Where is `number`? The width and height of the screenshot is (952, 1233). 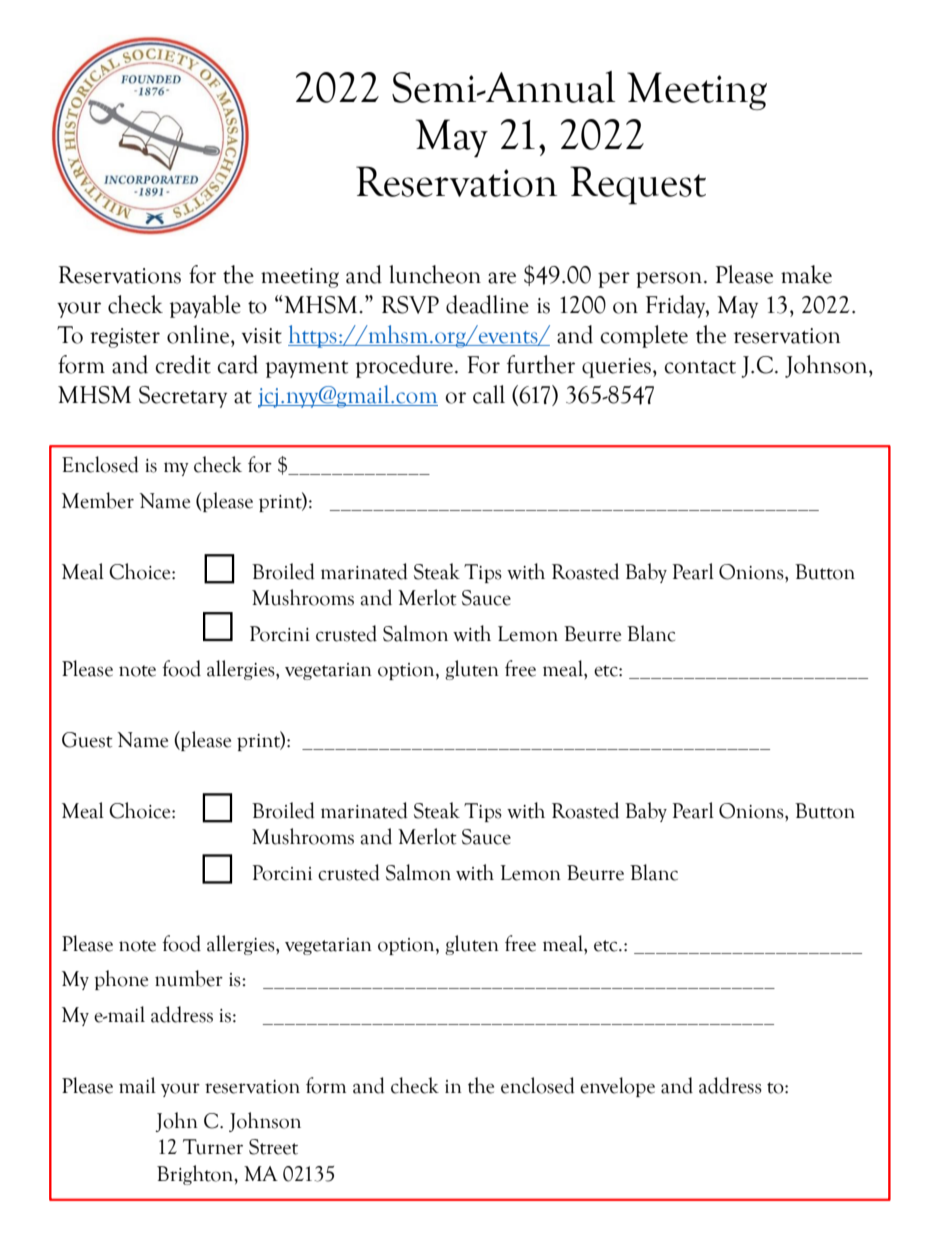 number is located at coordinates (189, 978).
